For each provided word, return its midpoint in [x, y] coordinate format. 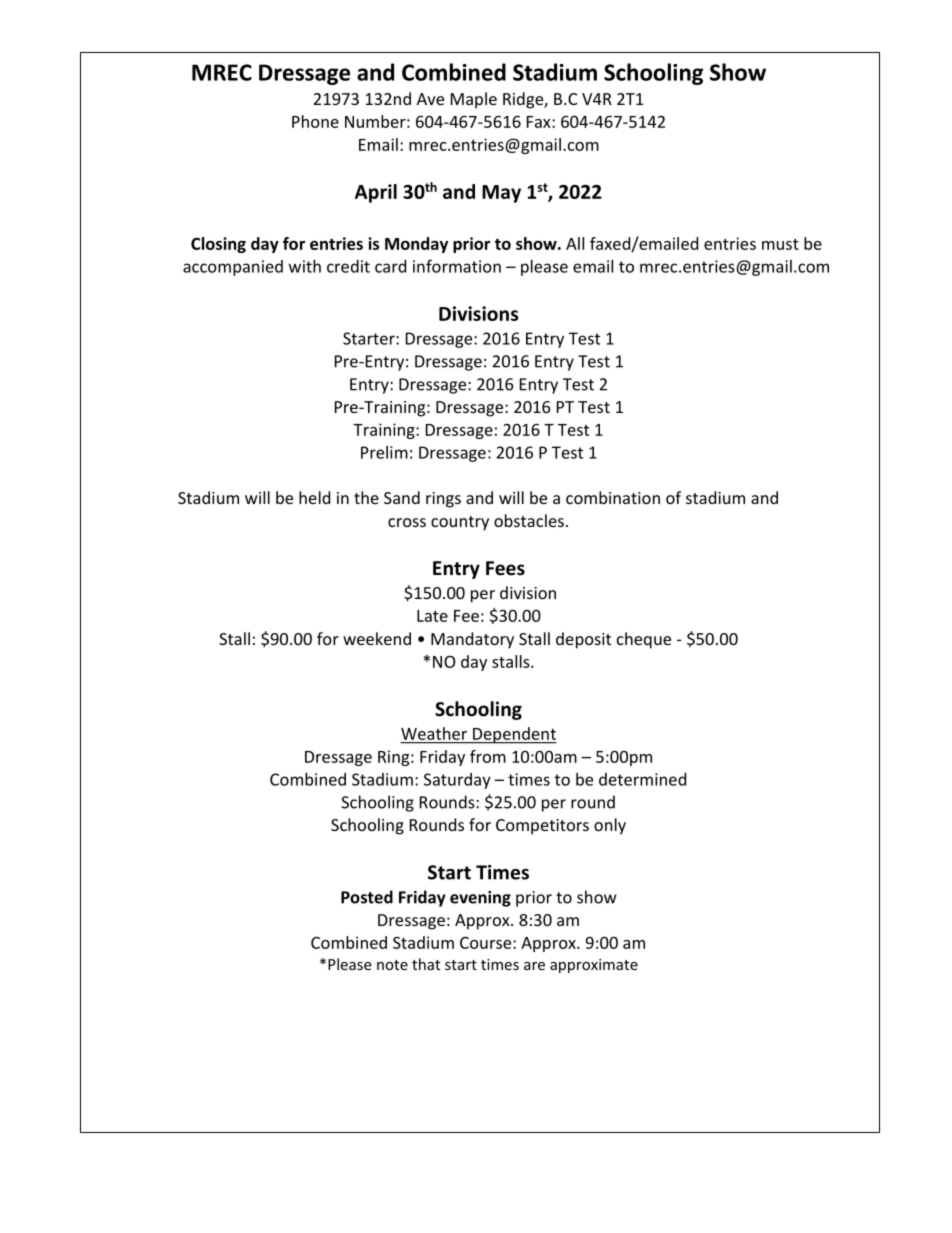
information [457, 266]
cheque [644, 640]
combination [613, 497]
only [610, 826]
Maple [474, 100]
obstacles [529, 520]
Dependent [514, 735]
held [314, 497]
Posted [367, 897]
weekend [377, 638]
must [780, 244]
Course [487, 943]
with [305, 266]
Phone [315, 121]
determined [642, 779]
